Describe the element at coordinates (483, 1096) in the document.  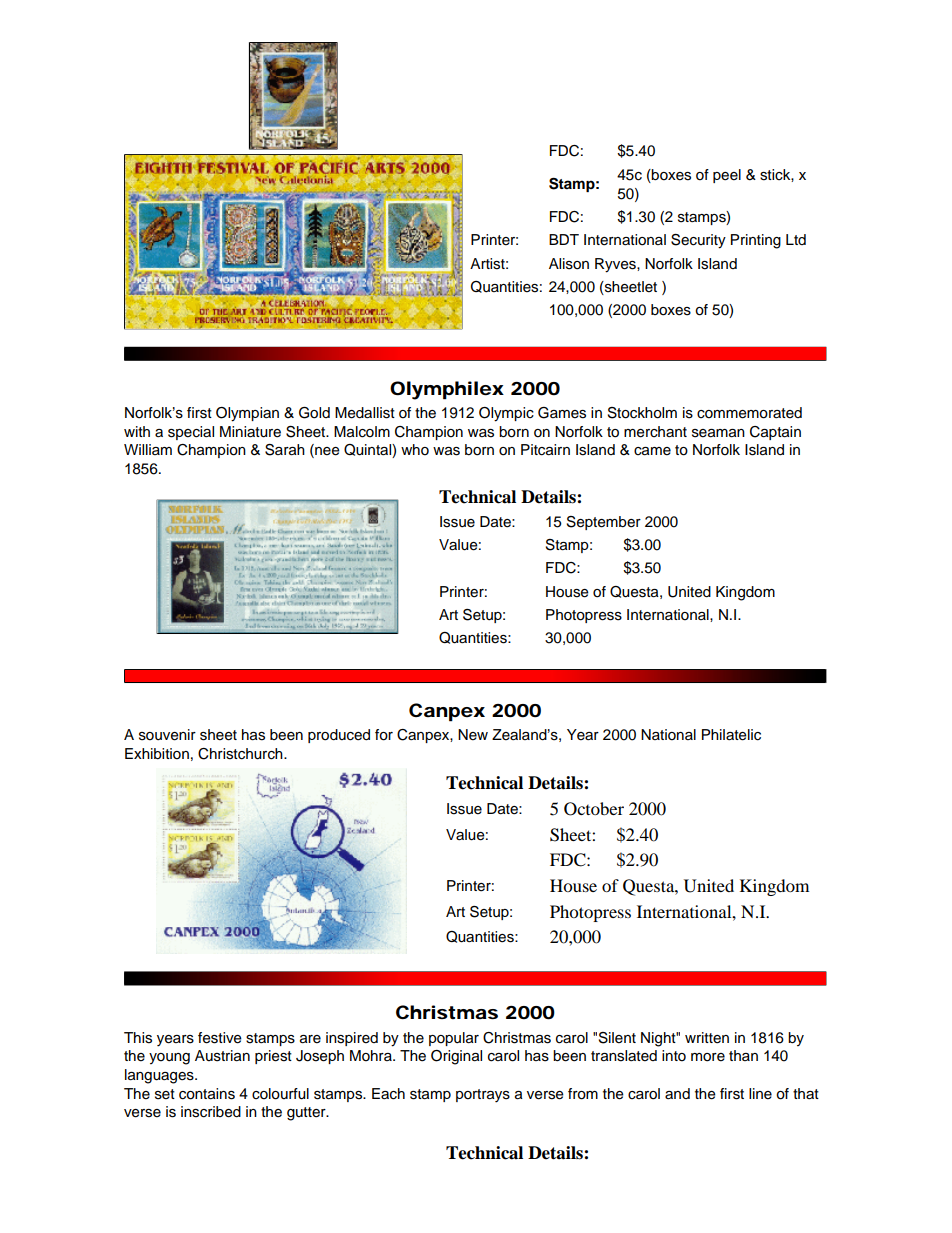
I see `portrays` at that location.
